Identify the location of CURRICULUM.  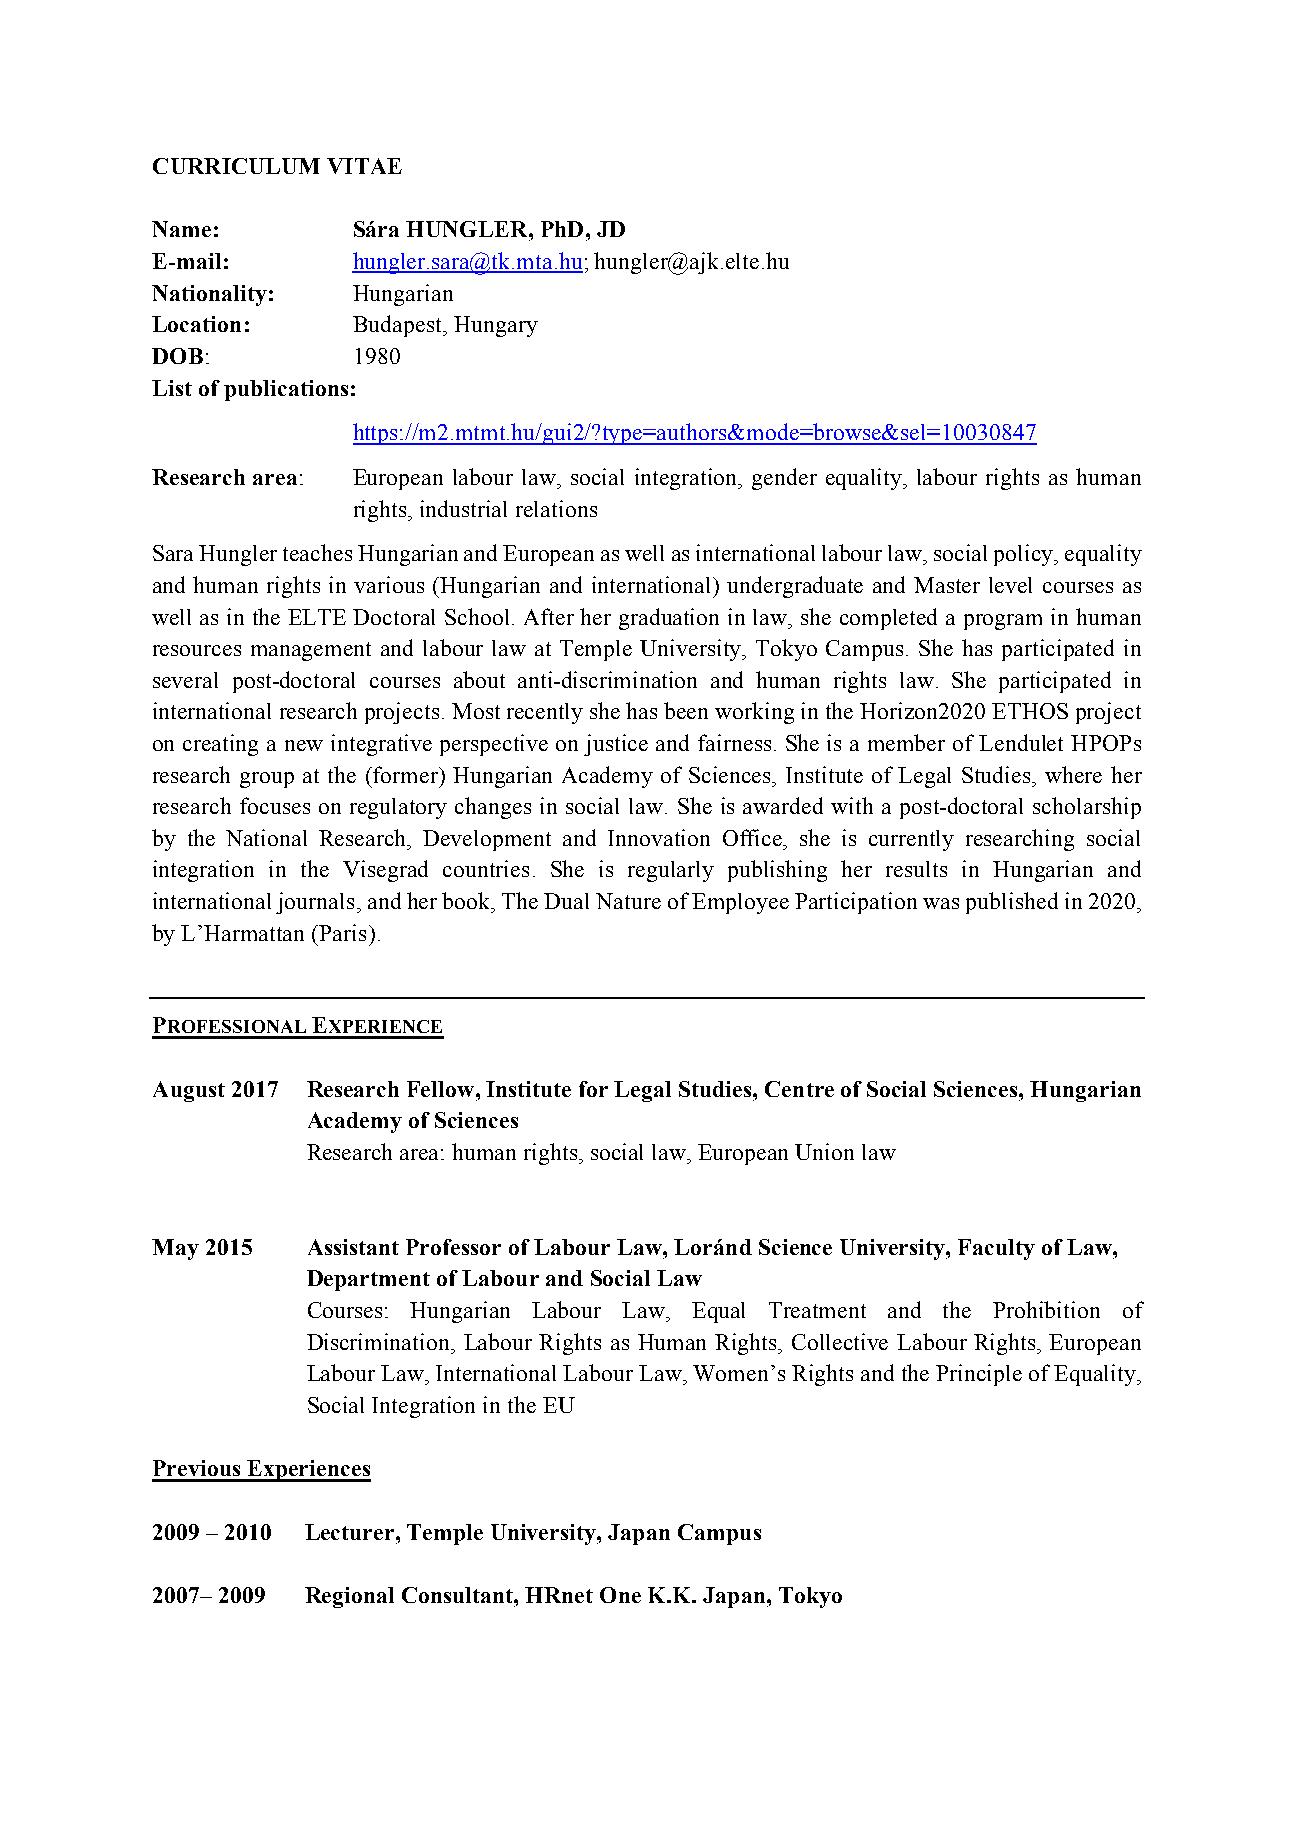
(236, 166).
